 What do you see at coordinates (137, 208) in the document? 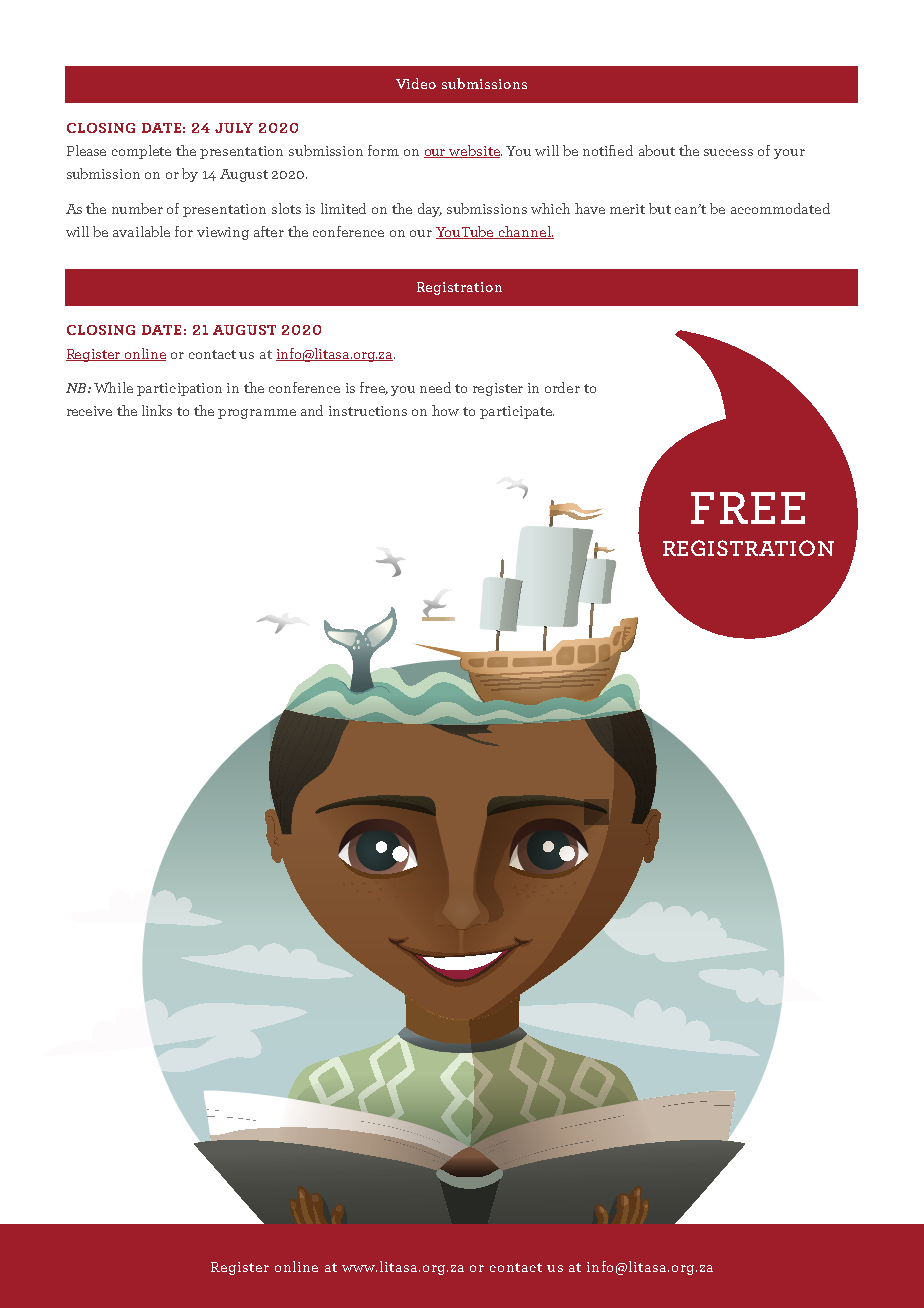
I see `number` at bounding box center [137, 208].
